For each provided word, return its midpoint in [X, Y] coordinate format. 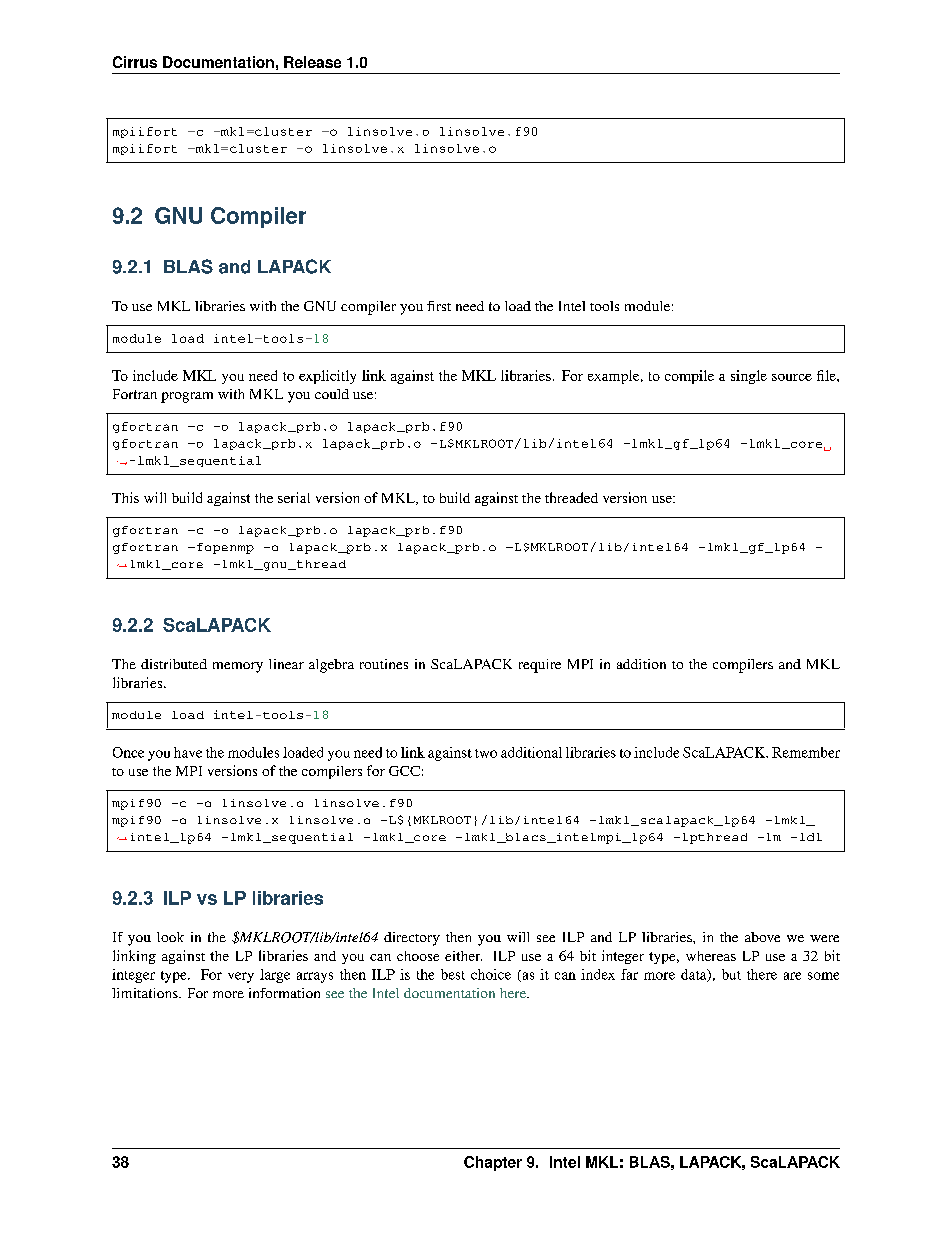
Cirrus [135, 62]
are [792, 976]
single [749, 377]
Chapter [493, 1163]
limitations [146, 993]
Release [312, 62]
